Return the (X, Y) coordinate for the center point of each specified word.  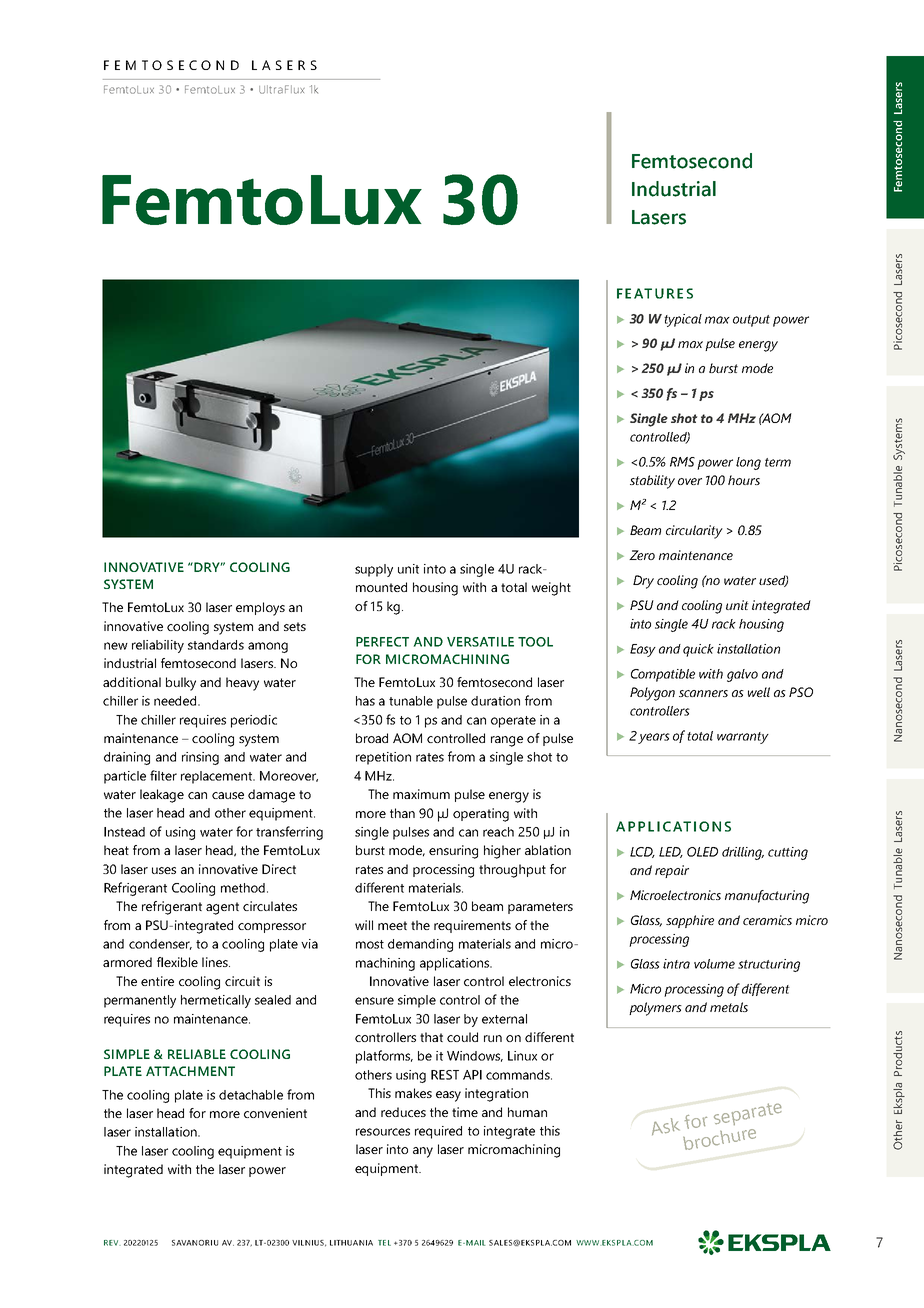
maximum (421, 794)
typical (683, 320)
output (751, 321)
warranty (743, 738)
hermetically (216, 1001)
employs (260, 609)
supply (374, 570)
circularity (694, 532)
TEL (384, 1243)
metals (729, 1007)
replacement (218, 777)
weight (551, 589)
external (504, 1019)
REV (112, 1243)
